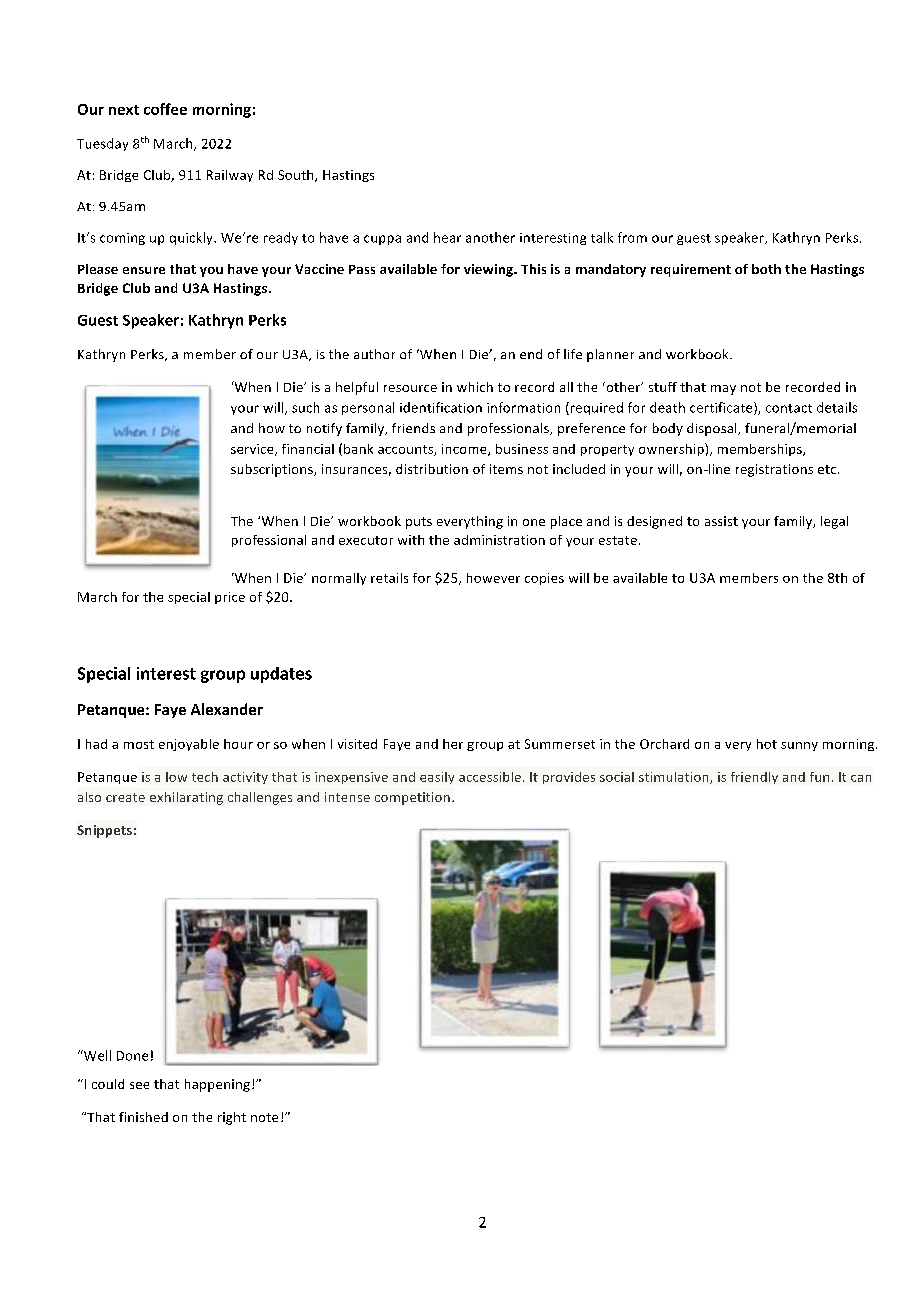 Image resolution: width=924 pixels, height=1308 pixels. Describe the element at coordinates (721, 521) in the screenshot. I see `assist` at that location.
